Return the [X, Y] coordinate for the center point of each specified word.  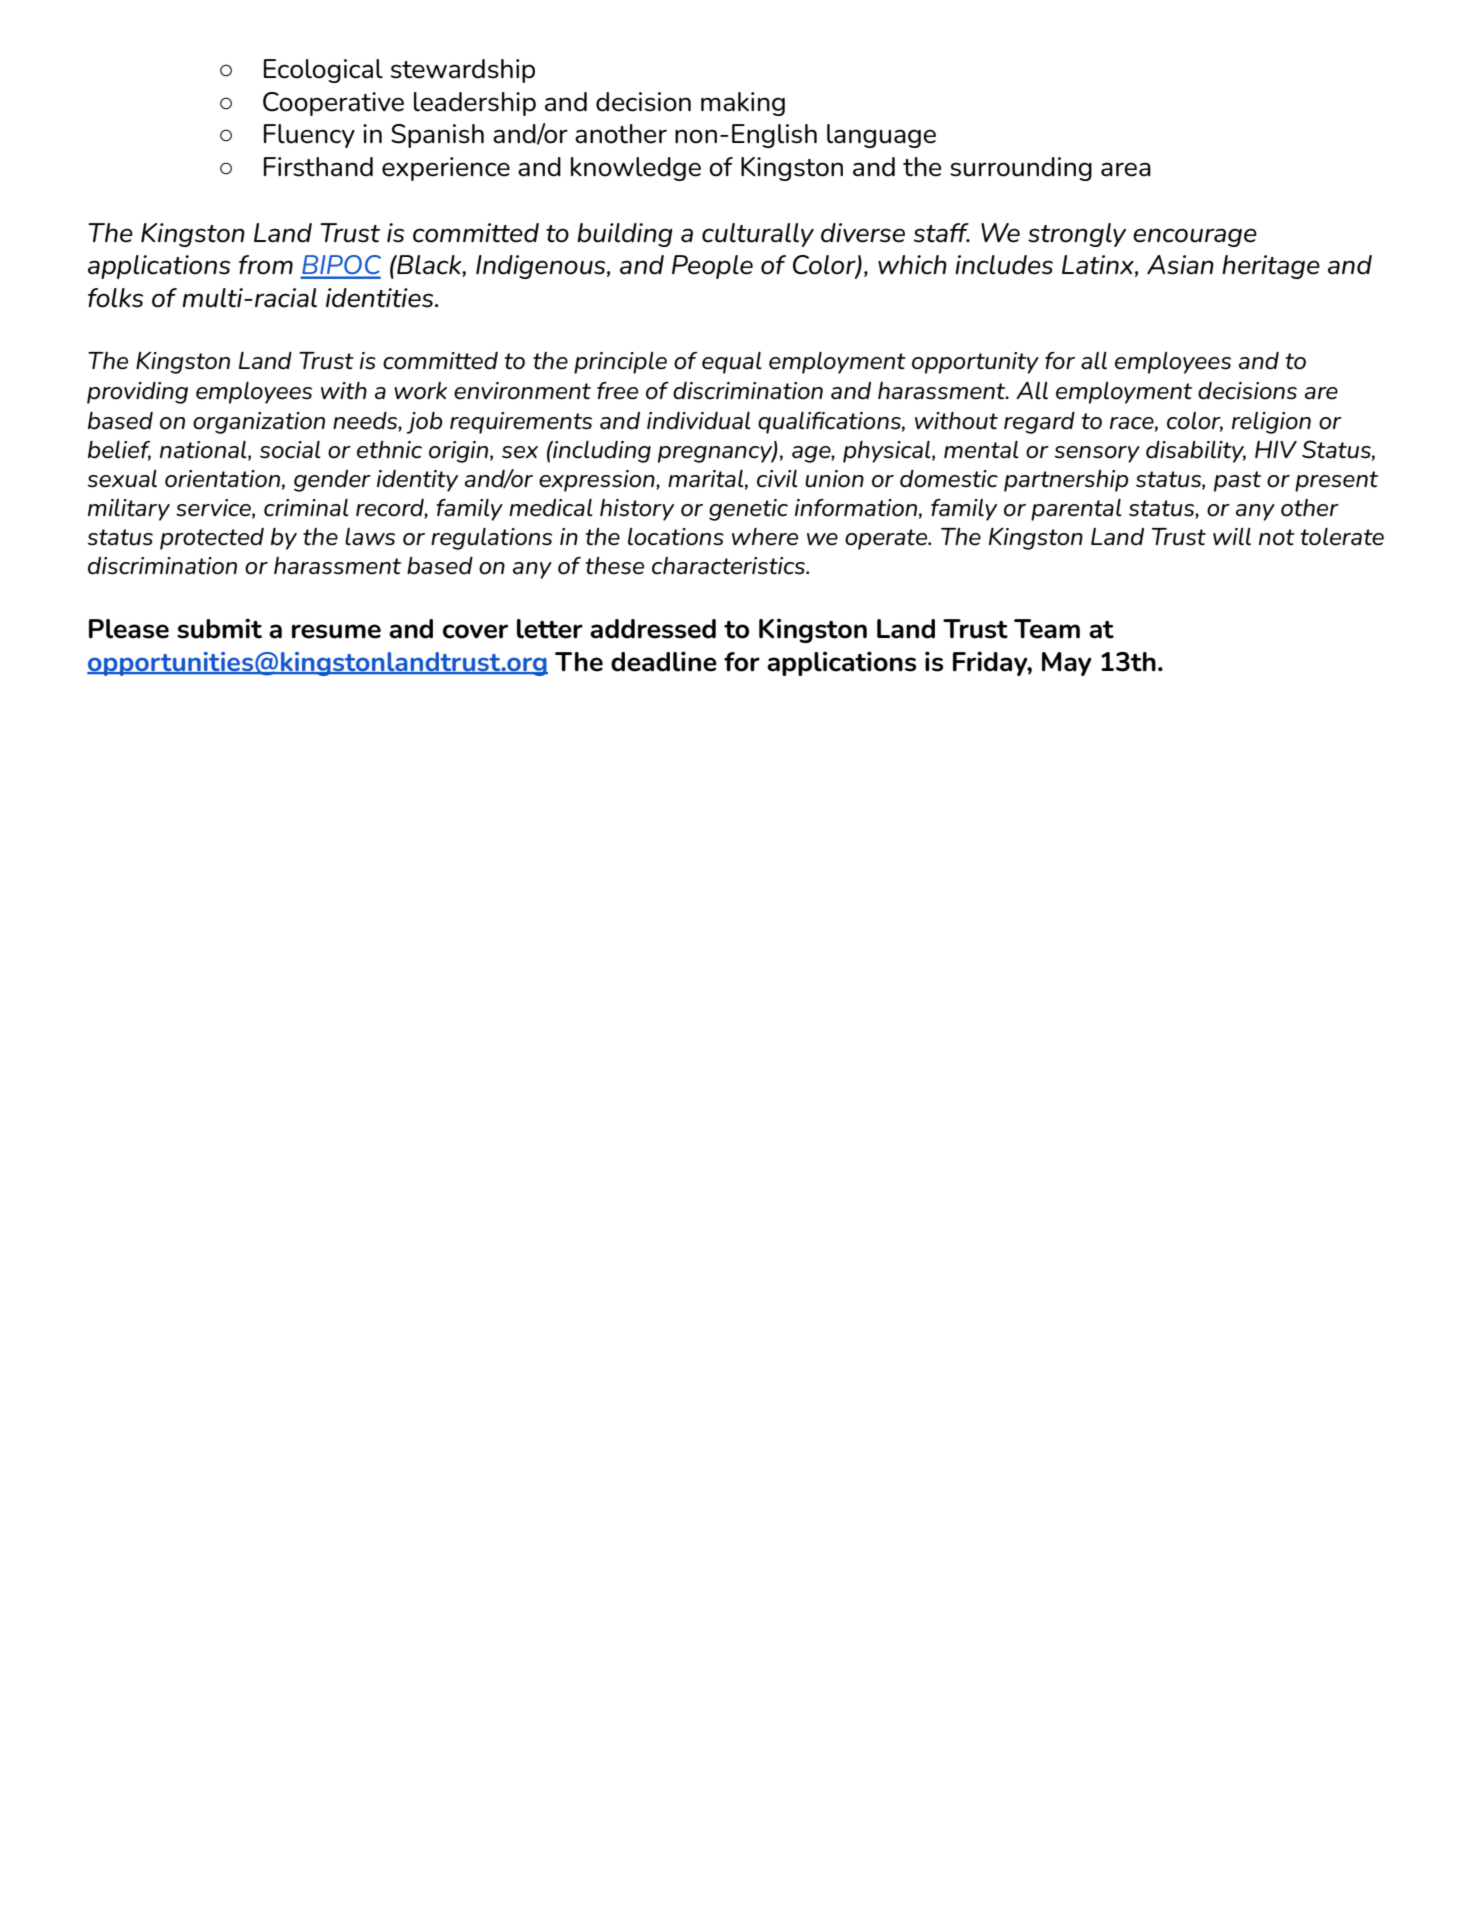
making [743, 104]
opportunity [975, 363]
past [1237, 481]
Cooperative [333, 104]
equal [732, 362]
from [266, 265]
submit [219, 628]
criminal [306, 507]
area [1126, 169]
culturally [758, 235]
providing [137, 392]
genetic [748, 510]
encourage [1195, 237]
